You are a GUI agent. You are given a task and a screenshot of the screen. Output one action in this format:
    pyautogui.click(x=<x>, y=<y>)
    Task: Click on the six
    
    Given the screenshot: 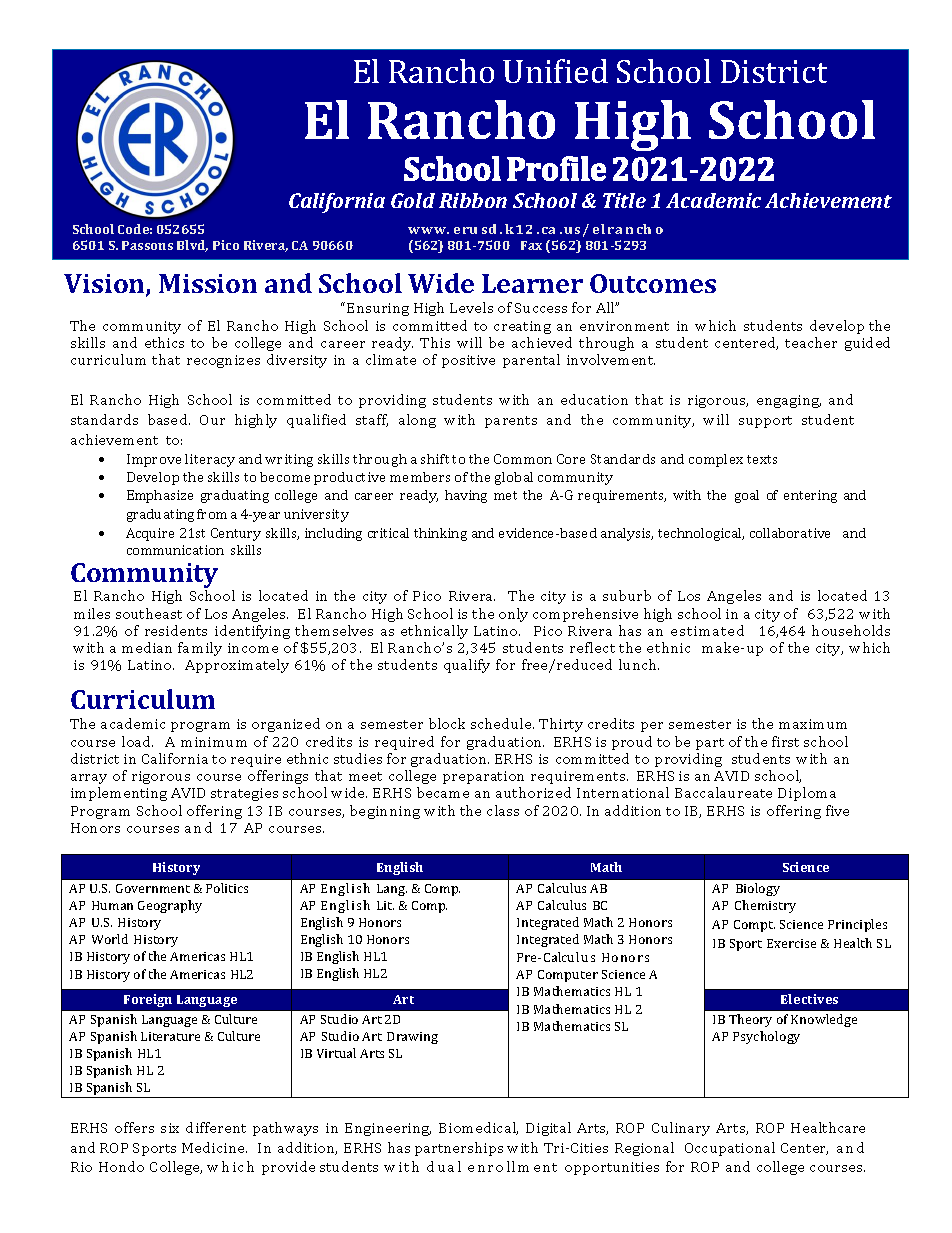 What is the action you would take?
    pyautogui.click(x=170, y=1128)
